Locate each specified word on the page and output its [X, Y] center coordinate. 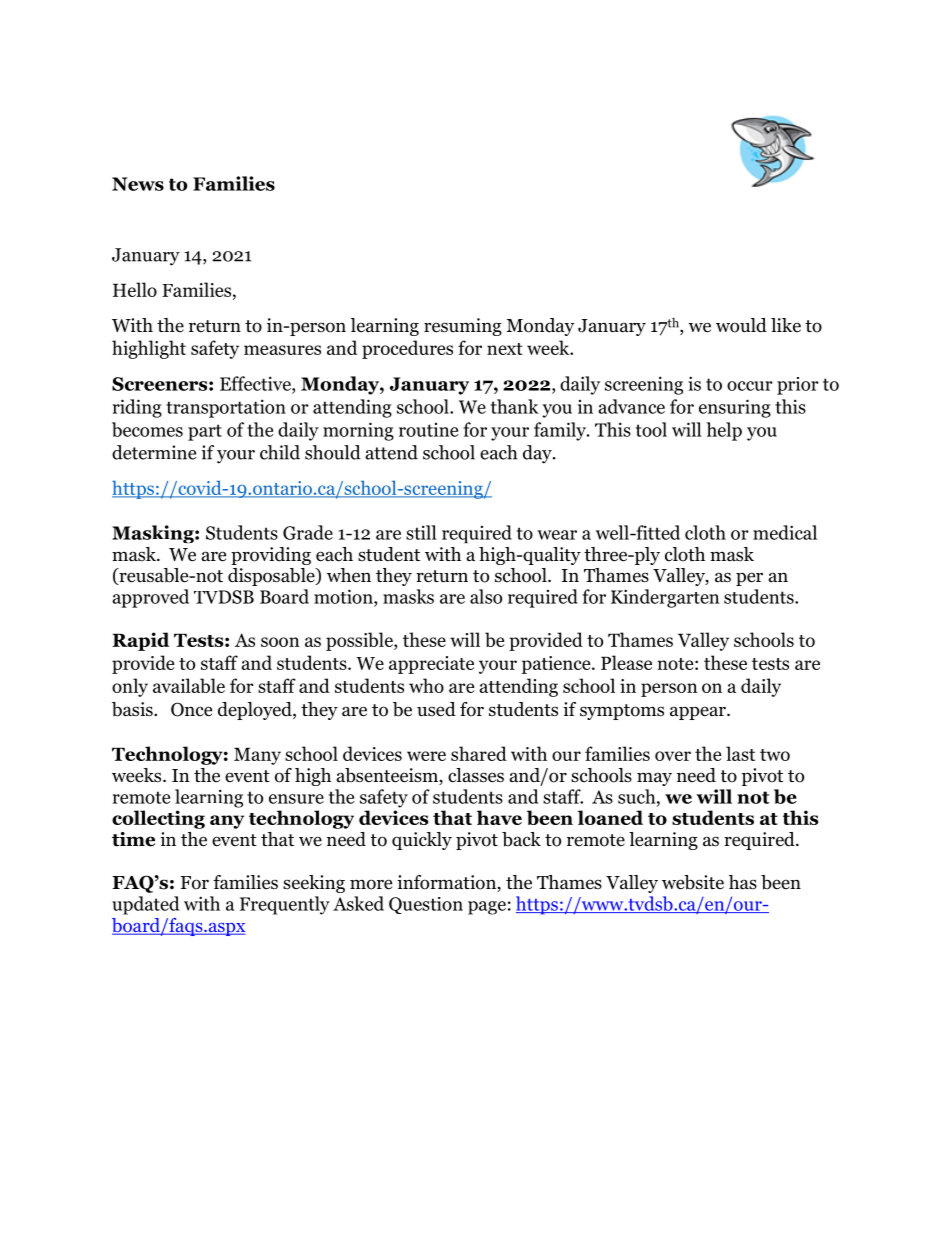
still [421, 532]
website [693, 882]
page [487, 908]
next [505, 349]
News [138, 184]
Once [191, 709]
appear [699, 713]
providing [271, 556]
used [436, 709]
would [741, 325]
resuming [463, 327]
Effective [256, 383]
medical [785, 532]
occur [750, 386]
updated [145, 905]
